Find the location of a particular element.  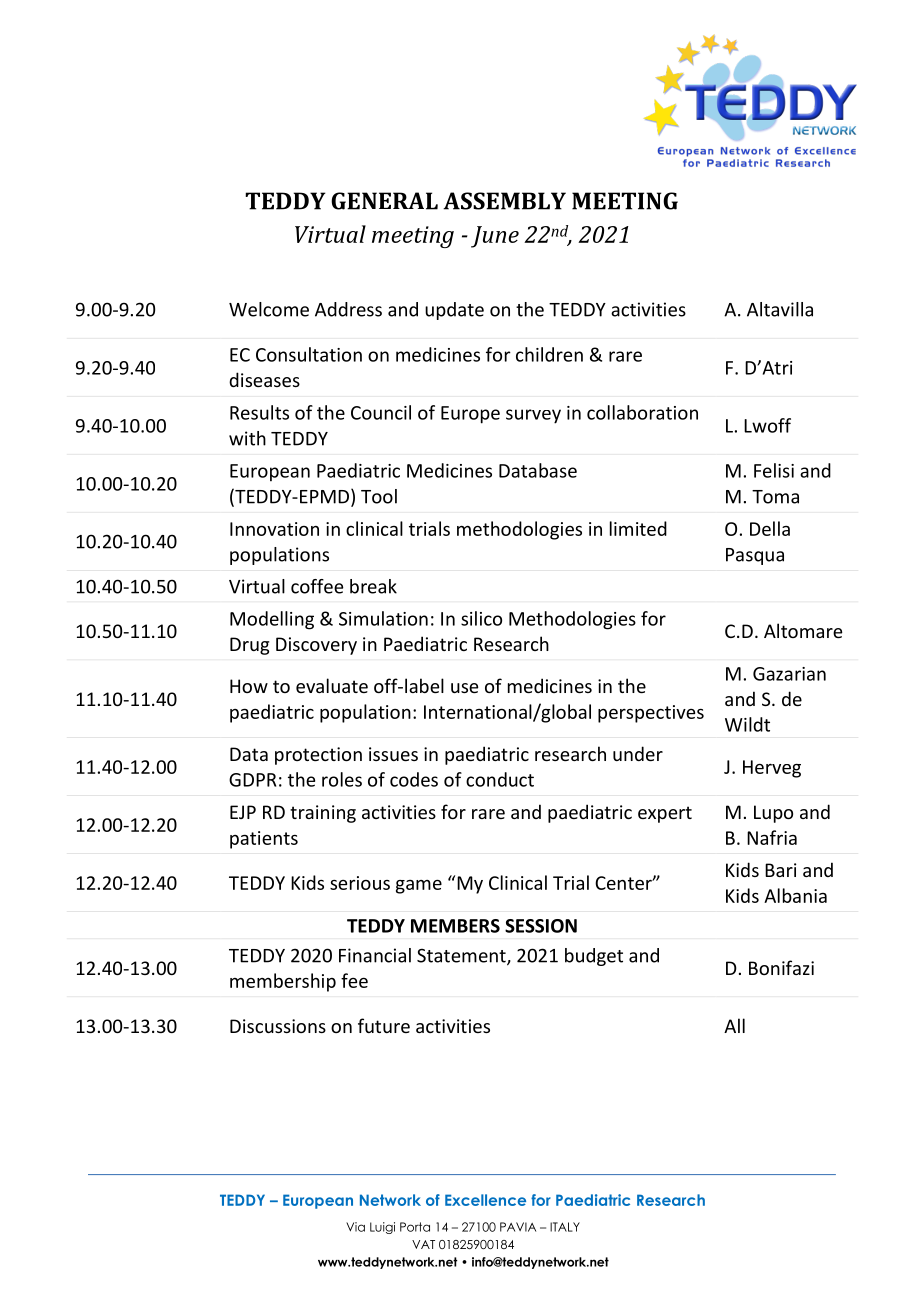

coffee is located at coordinates (317, 586).
